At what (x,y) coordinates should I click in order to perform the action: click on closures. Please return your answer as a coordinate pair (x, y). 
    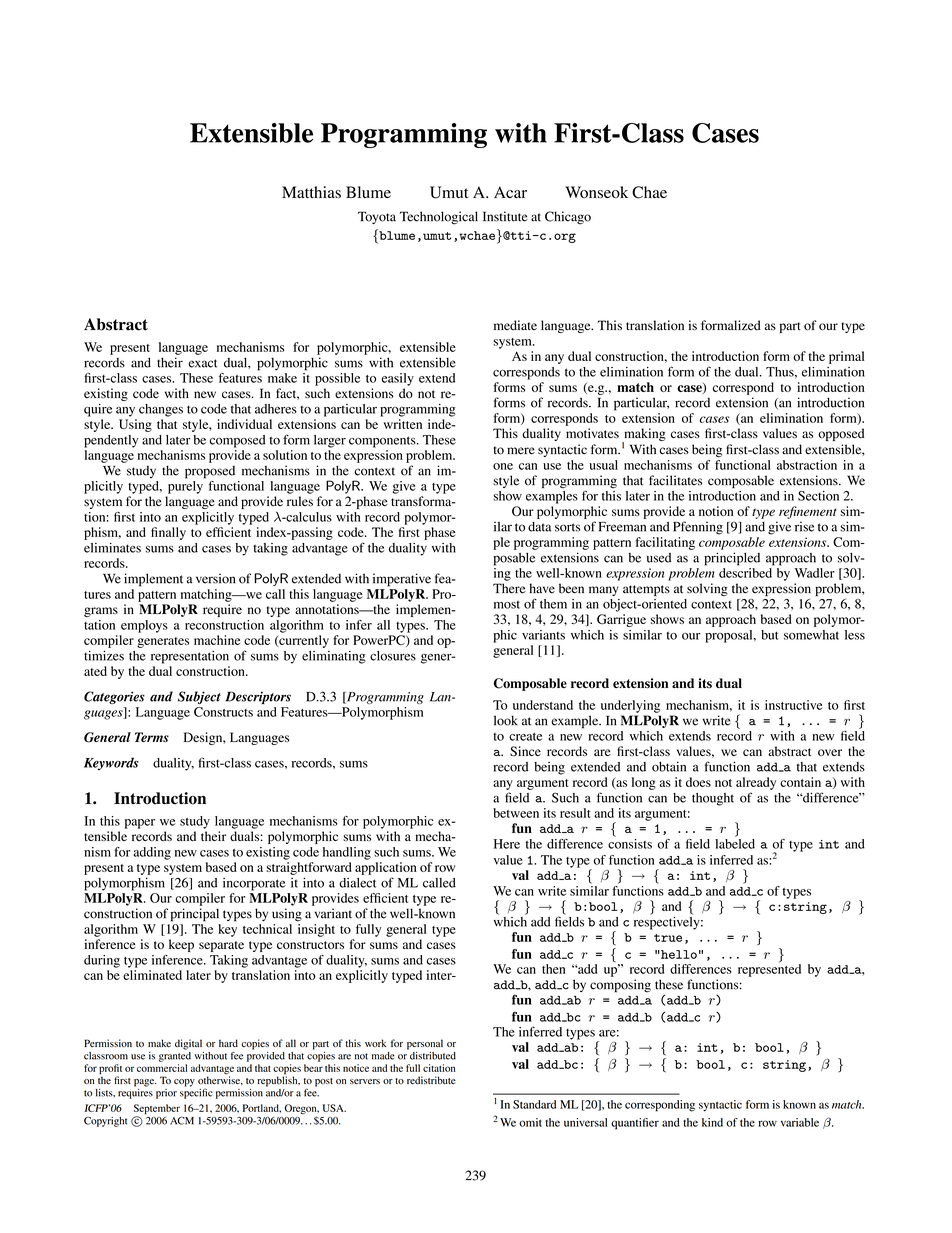
    Looking at the image, I should click on (393, 656).
